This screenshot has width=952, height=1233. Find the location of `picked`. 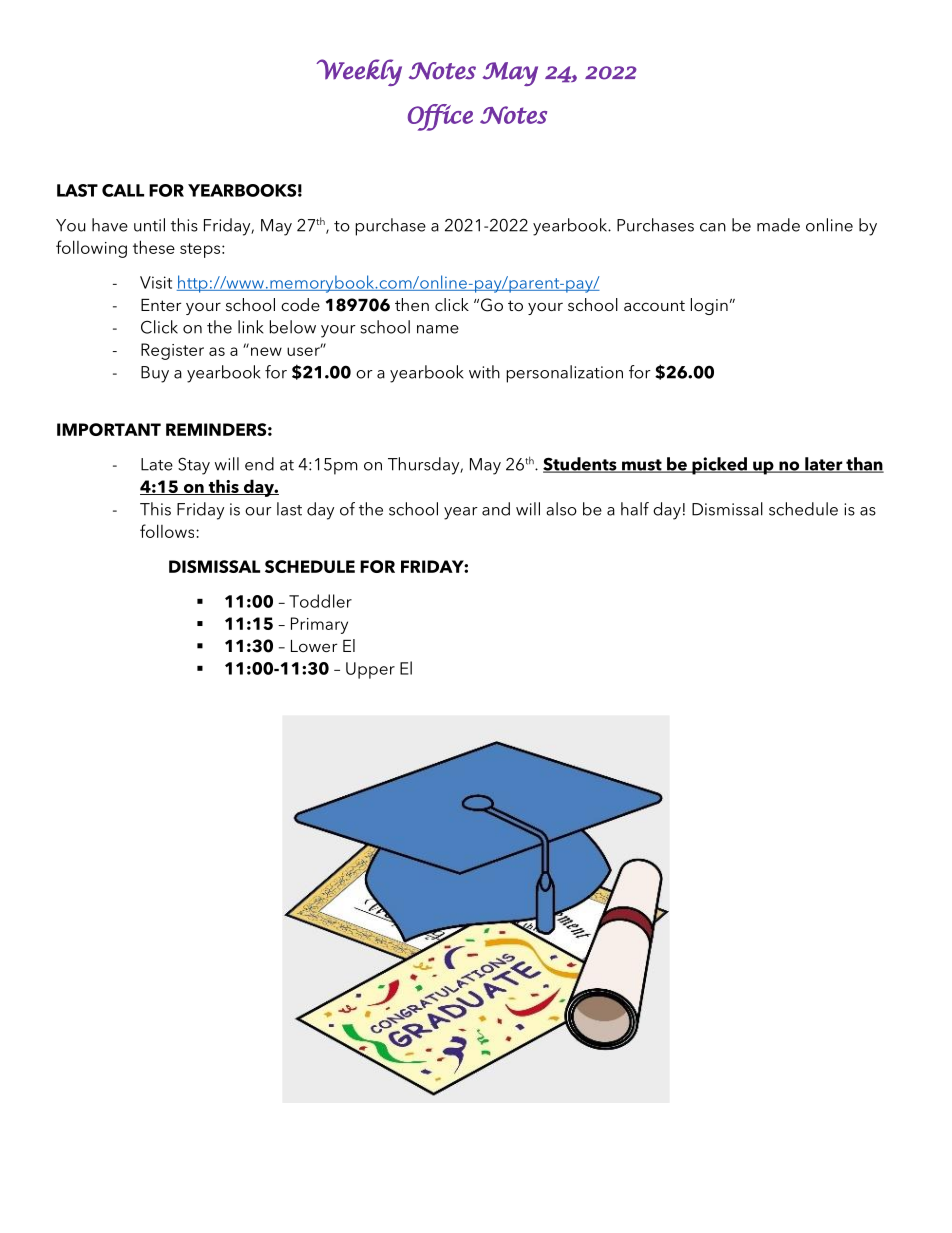

picked is located at coordinates (719, 466).
